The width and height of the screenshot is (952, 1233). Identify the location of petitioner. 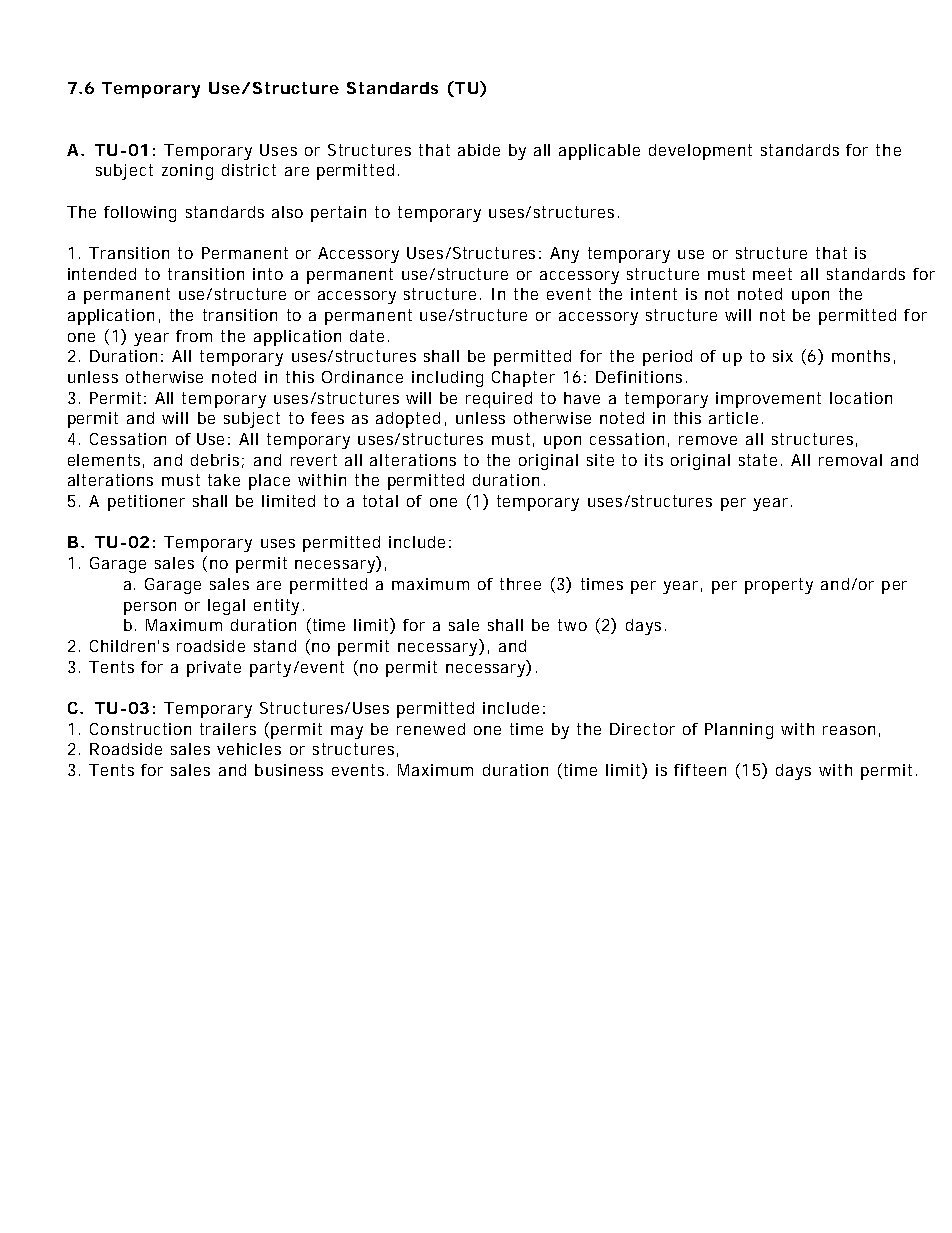
(146, 503).
